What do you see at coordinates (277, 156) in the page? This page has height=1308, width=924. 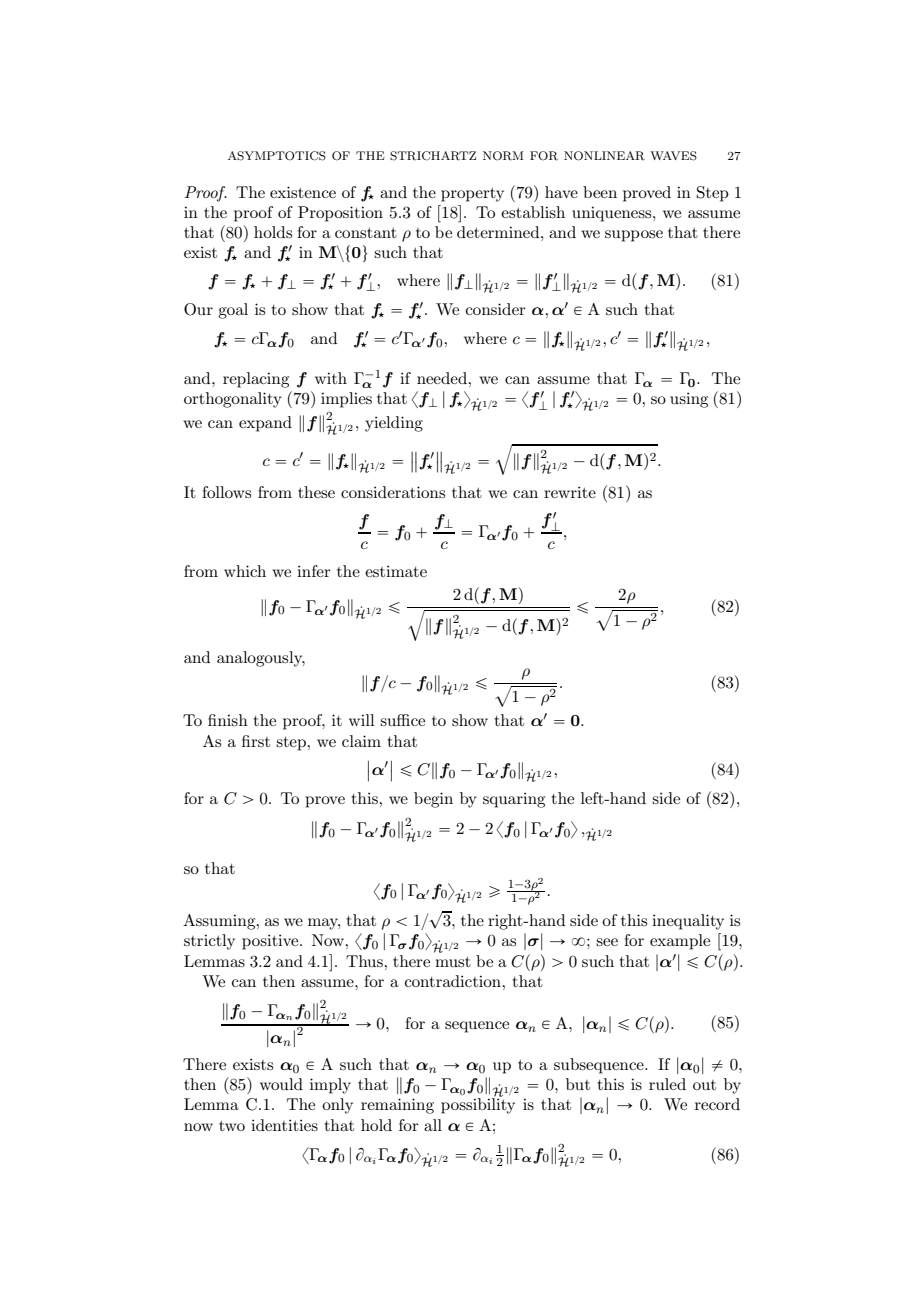 I see `ASYMPTOTICS` at bounding box center [277, 156].
